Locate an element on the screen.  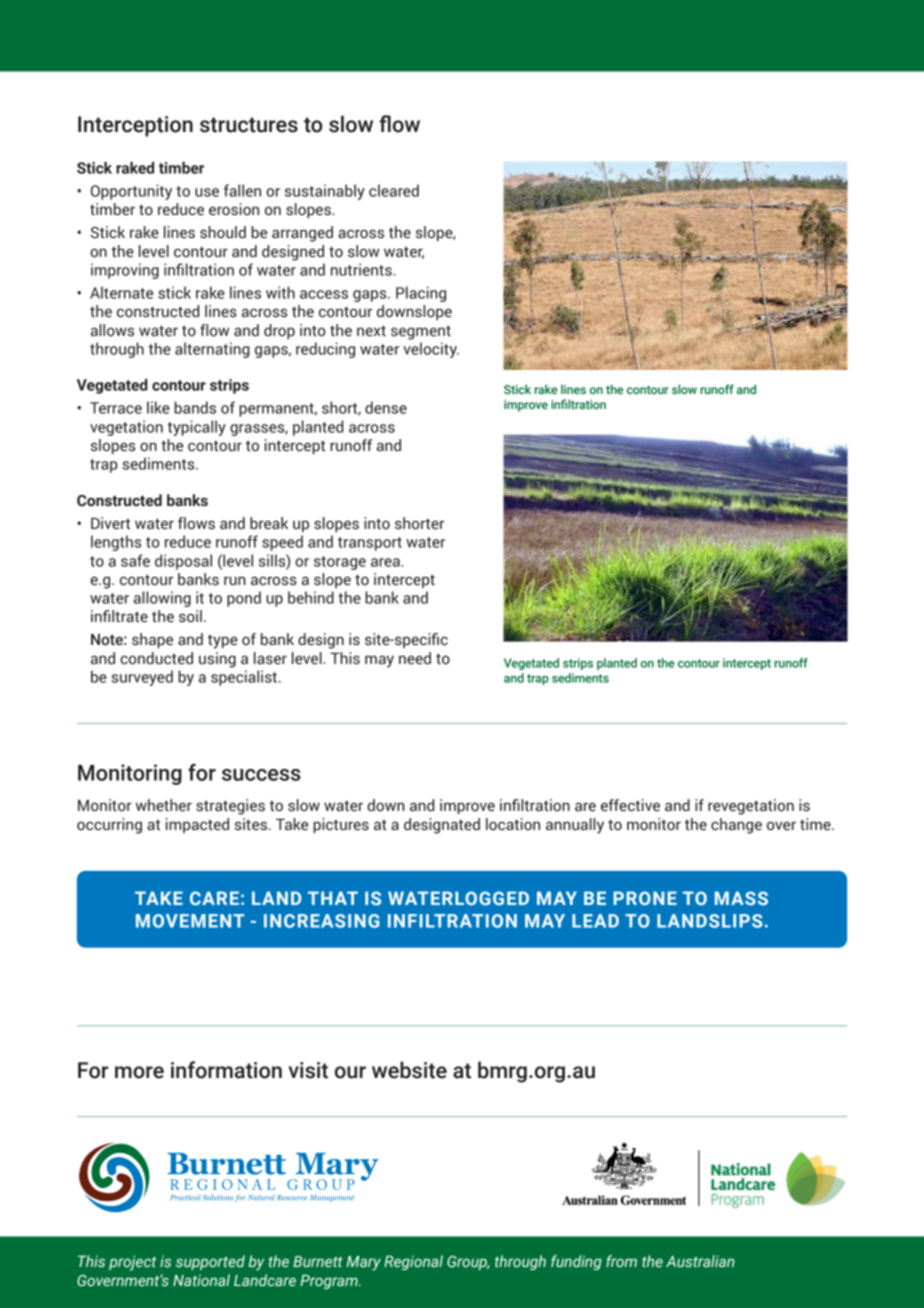
supported is located at coordinates (210, 1262).
